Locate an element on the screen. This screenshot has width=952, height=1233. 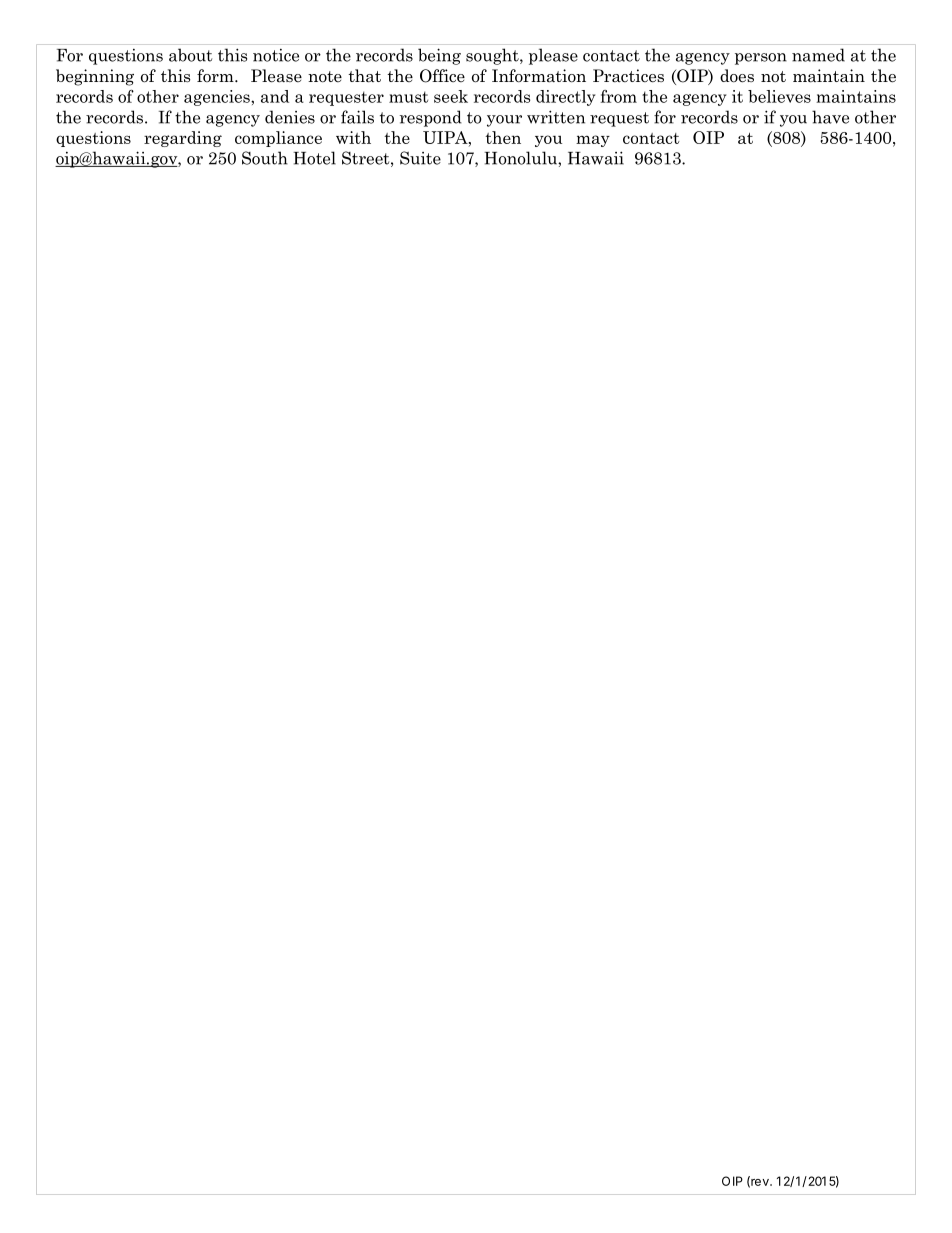
seek is located at coordinates (451, 96).
